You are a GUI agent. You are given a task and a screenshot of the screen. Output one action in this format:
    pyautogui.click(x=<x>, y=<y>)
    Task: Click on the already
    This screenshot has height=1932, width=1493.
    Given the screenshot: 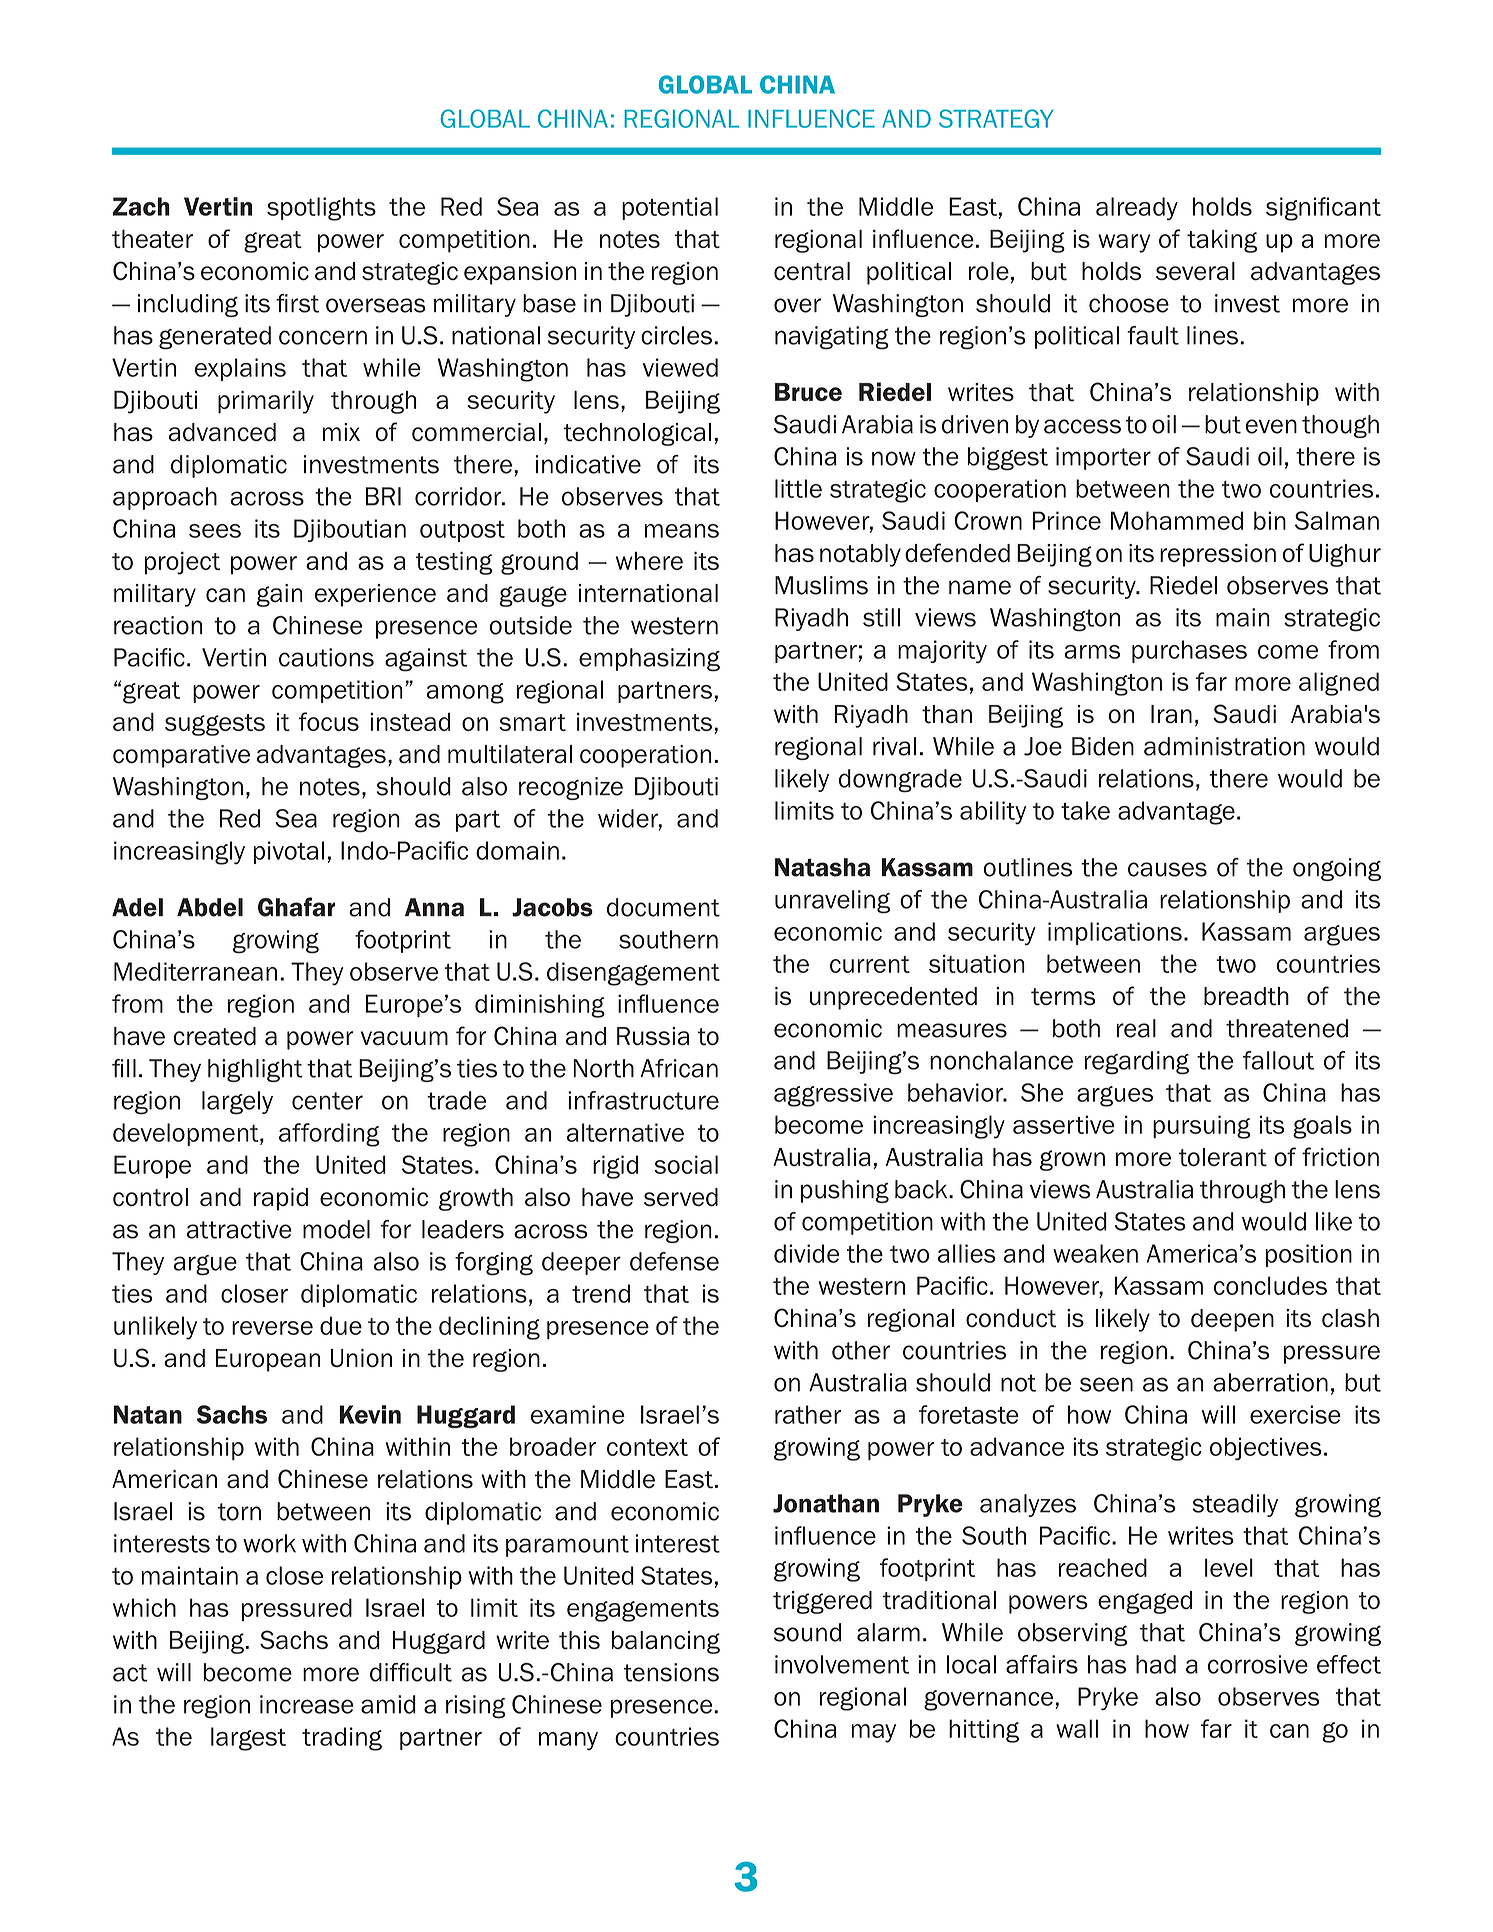 What is the action you would take?
    pyautogui.click(x=1137, y=209)
